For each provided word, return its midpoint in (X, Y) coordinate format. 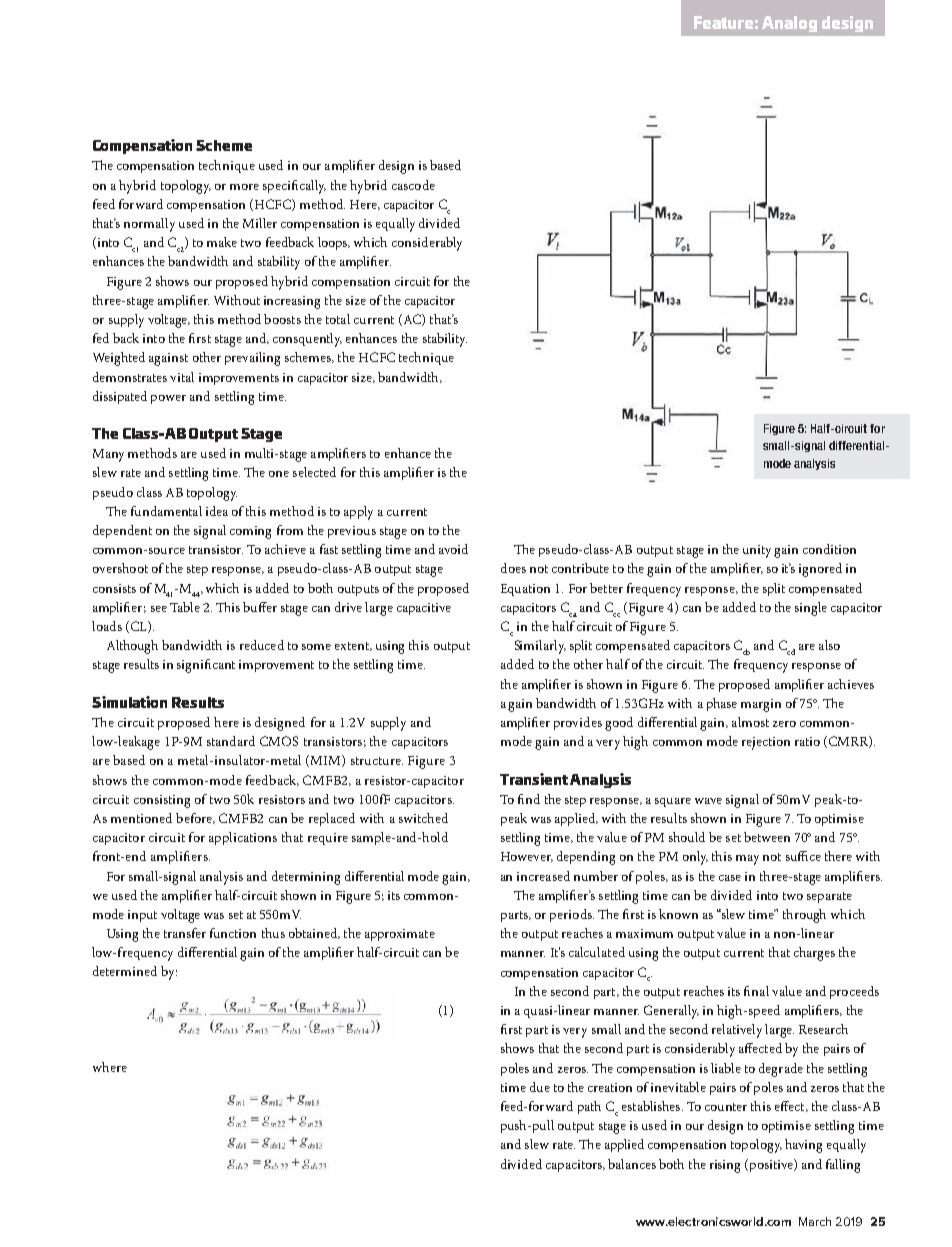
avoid (453, 549)
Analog (789, 24)
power (168, 399)
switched (423, 818)
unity (759, 551)
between (767, 837)
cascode (413, 185)
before (195, 818)
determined (125, 971)
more (244, 187)
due (540, 1087)
